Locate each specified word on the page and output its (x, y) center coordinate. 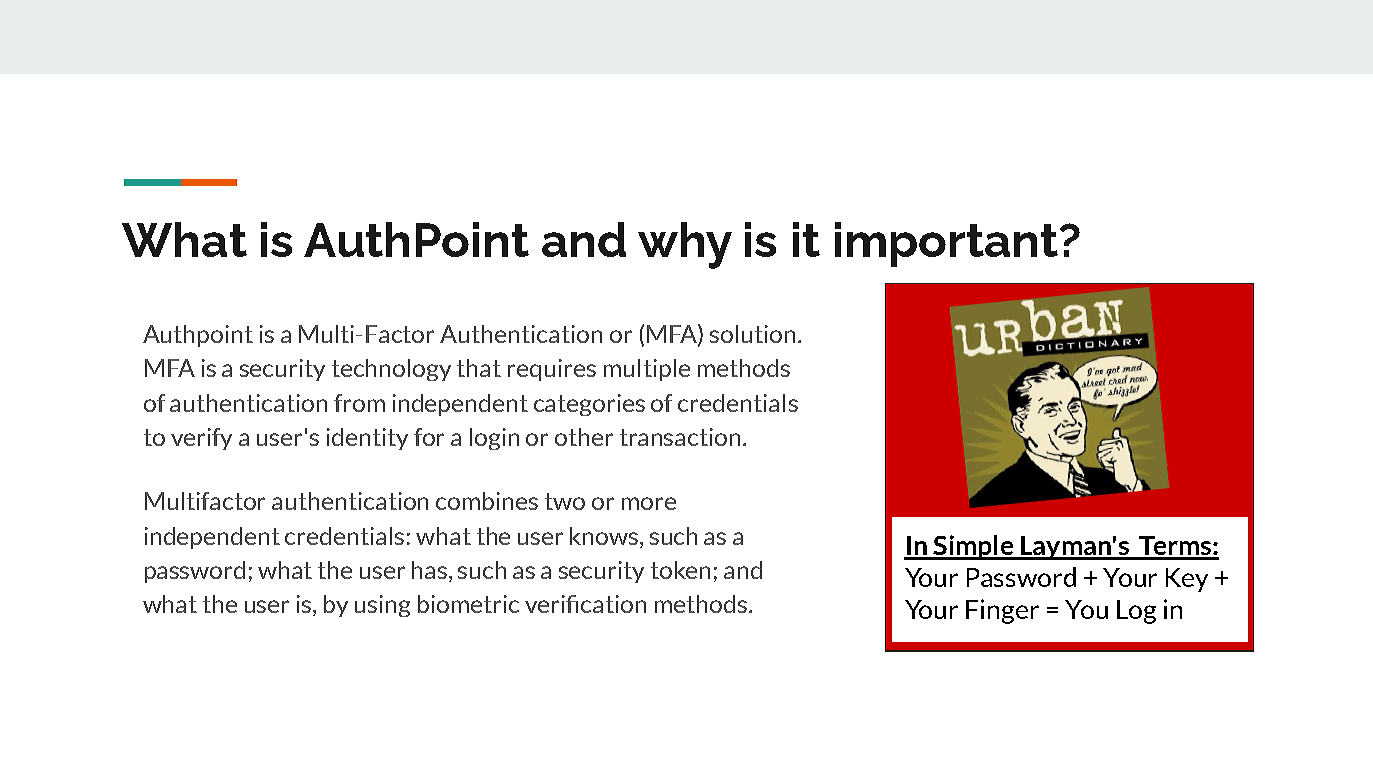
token (680, 570)
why (685, 245)
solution (752, 334)
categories (589, 405)
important (946, 244)
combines (487, 501)
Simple (973, 547)
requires (552, 370)
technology (391, 370)
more (649, 503)
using (382, 606)
